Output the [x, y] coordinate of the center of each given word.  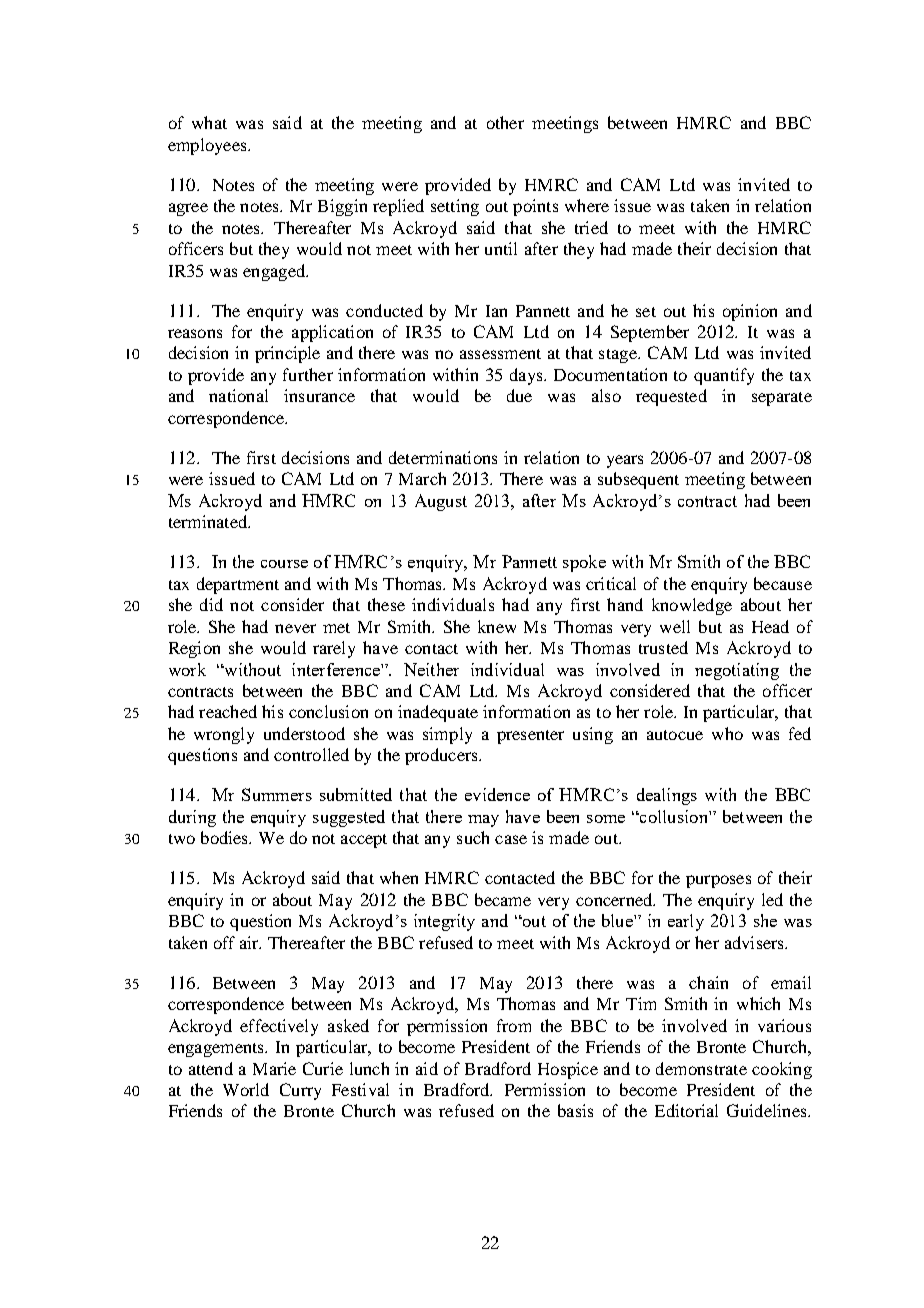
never [295, 628]
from [514, 1025]
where [587, 205]
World [246, 1089]
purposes [718, 881]
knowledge [692, 606]
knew [497, 626]
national [238, 395]
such [473, 837]
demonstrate [701, 1068]
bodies [226, 837]
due [519, 395]
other [505, 122]
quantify [724, 376]
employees [208, 146]
